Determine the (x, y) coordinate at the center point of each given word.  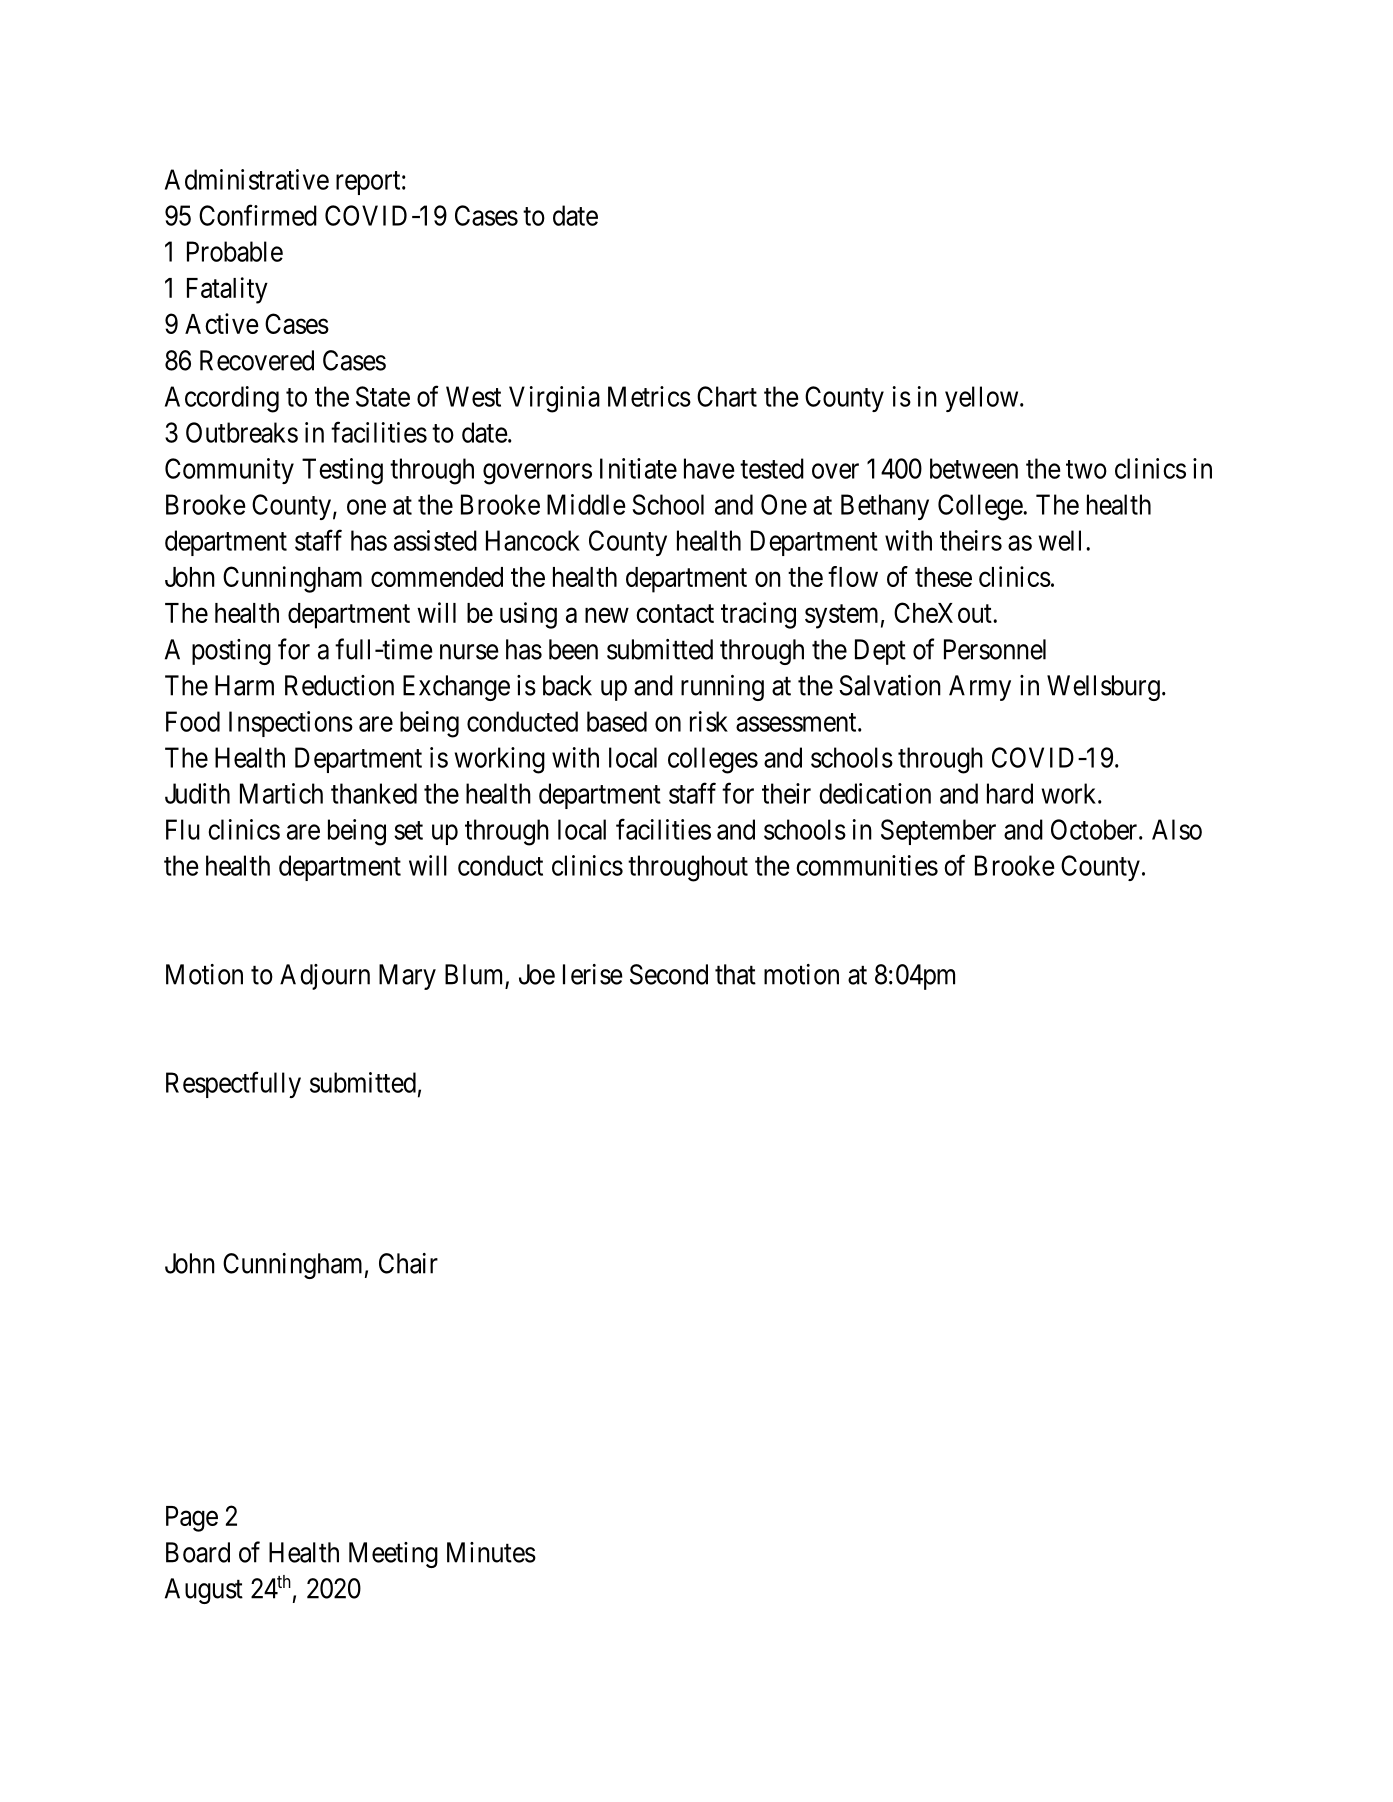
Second (669, 974)
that (735, 974)
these (943, 577)
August (204, 1591)
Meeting (393, 1555)
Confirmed (258, 215)
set (408, 830)
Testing (342, 471)
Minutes (491, 1552)
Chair (408, 1263)
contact (675, 613)
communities (867, 865)
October (1095, 829)
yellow (983, 399)
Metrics (649, 396)
